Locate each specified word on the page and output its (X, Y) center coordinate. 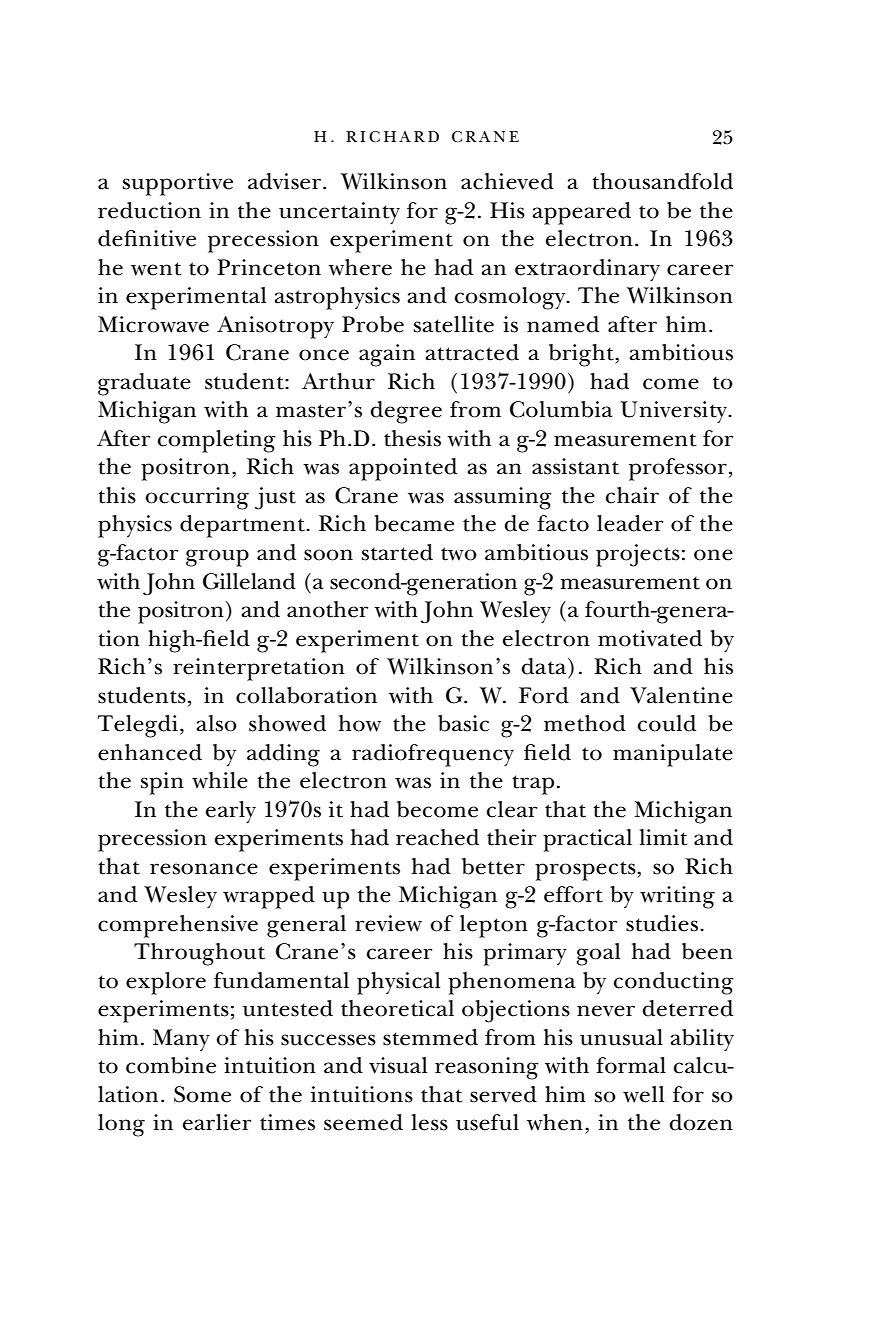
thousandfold (662, 181)
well (643, 1094)
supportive (178, 184)
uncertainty (339, 213)
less (430, 1122)
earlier (217, 1122)
